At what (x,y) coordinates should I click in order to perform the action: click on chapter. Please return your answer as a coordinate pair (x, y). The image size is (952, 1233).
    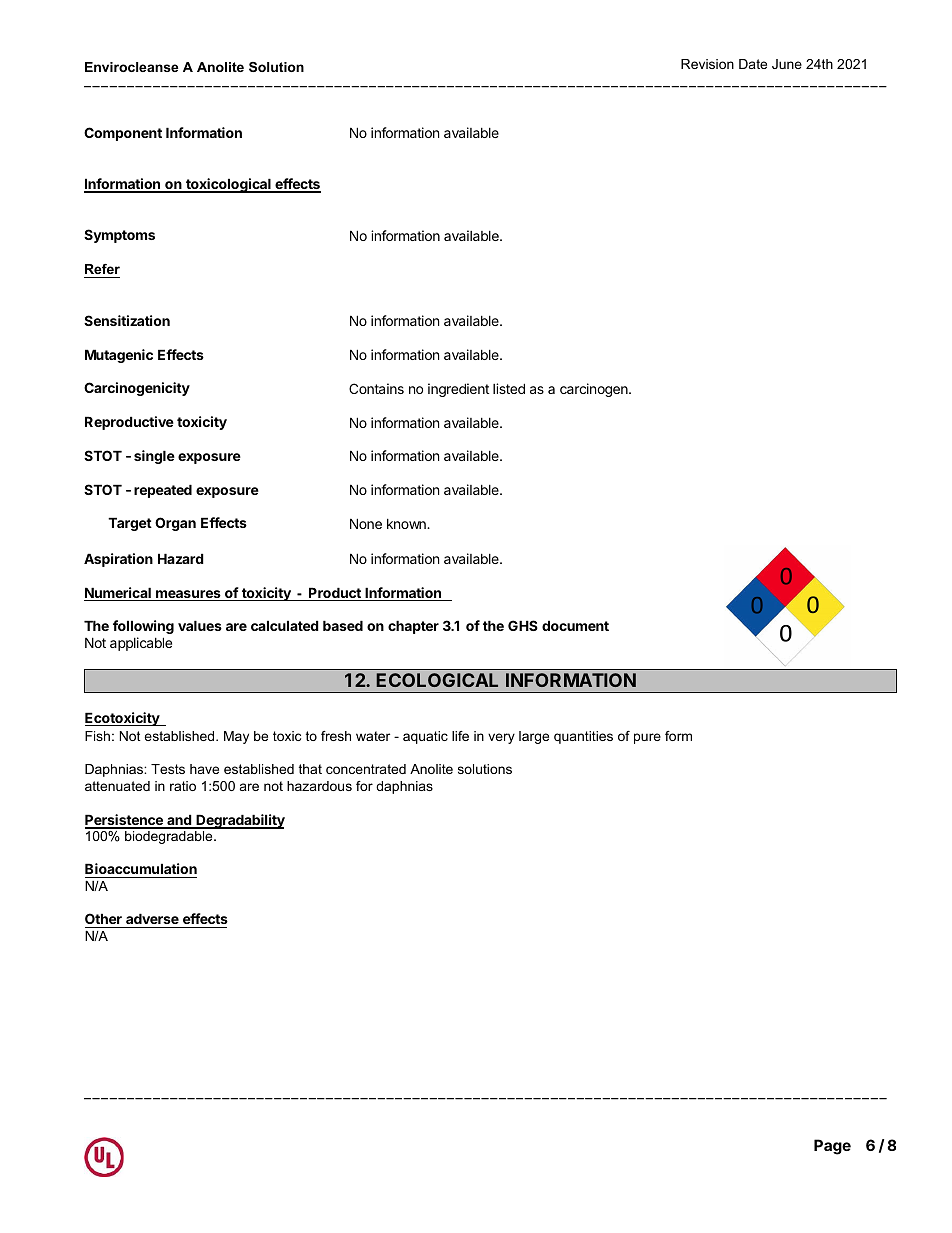
    Looking at the image, I should click on (413, 627).
